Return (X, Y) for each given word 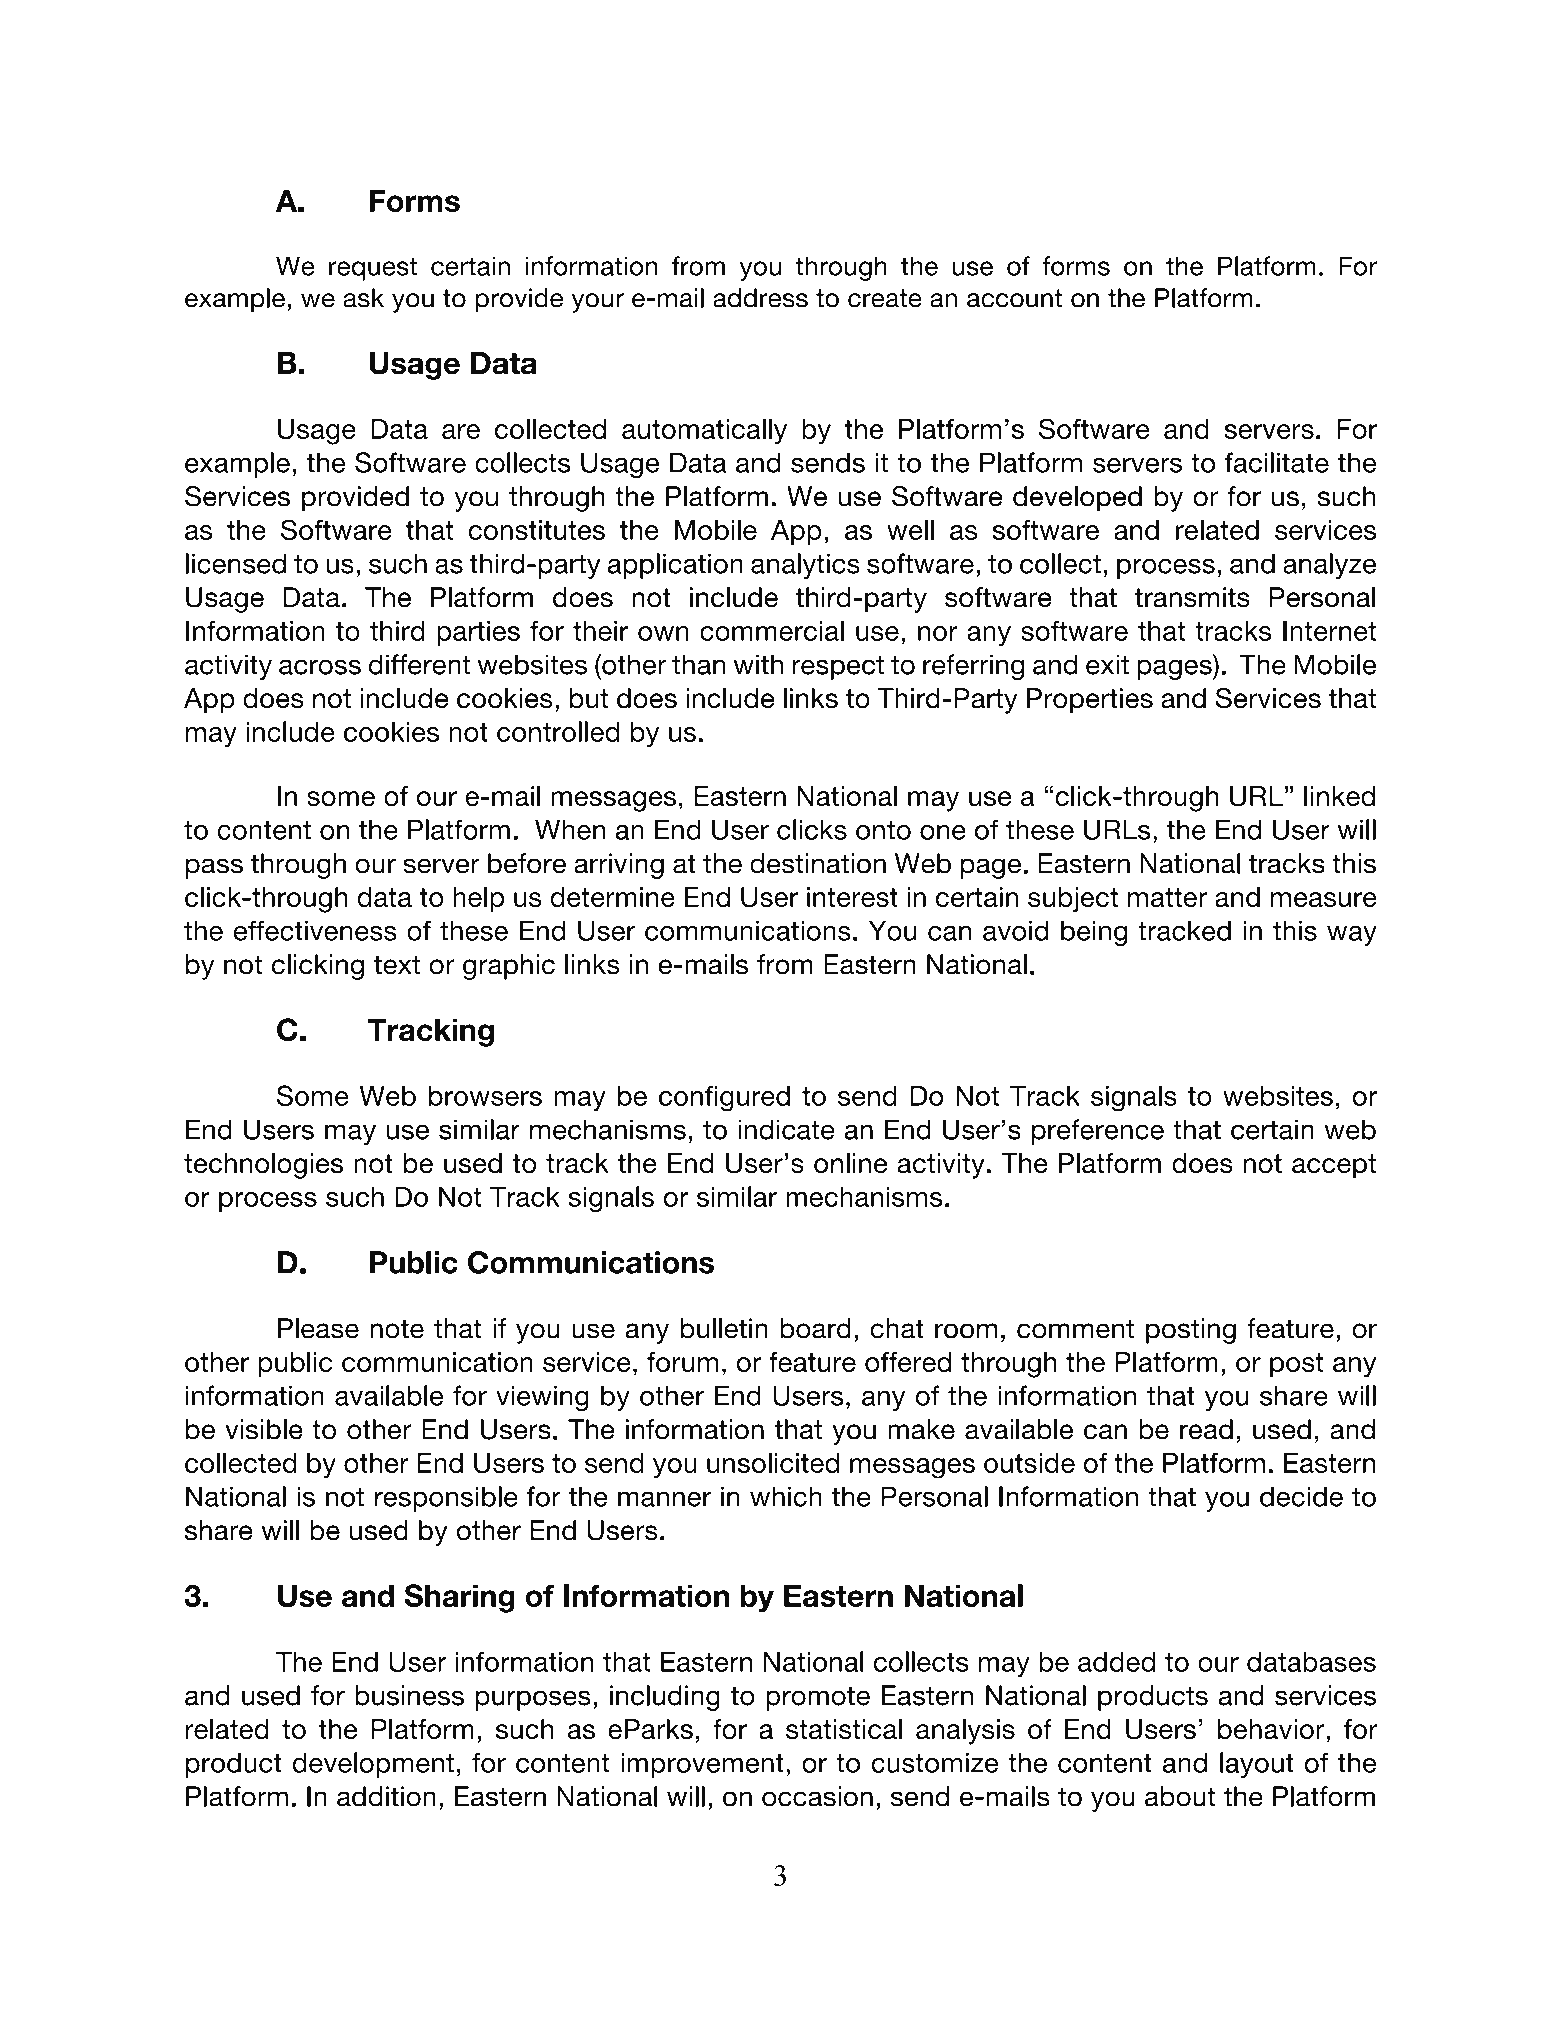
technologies (263, 1166)
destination (818, 863)
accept (1334, 1166)
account (1014, 298)
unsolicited (773, 1463)
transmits (1192, 597)
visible (264, 1429)
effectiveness (315, 930)
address (760, 298)
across (320, 667)
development (373, 1765)
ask (363, 298)
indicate (786, 1129)
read (1206, 1429)
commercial (772, 631)
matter (1167, 897)
